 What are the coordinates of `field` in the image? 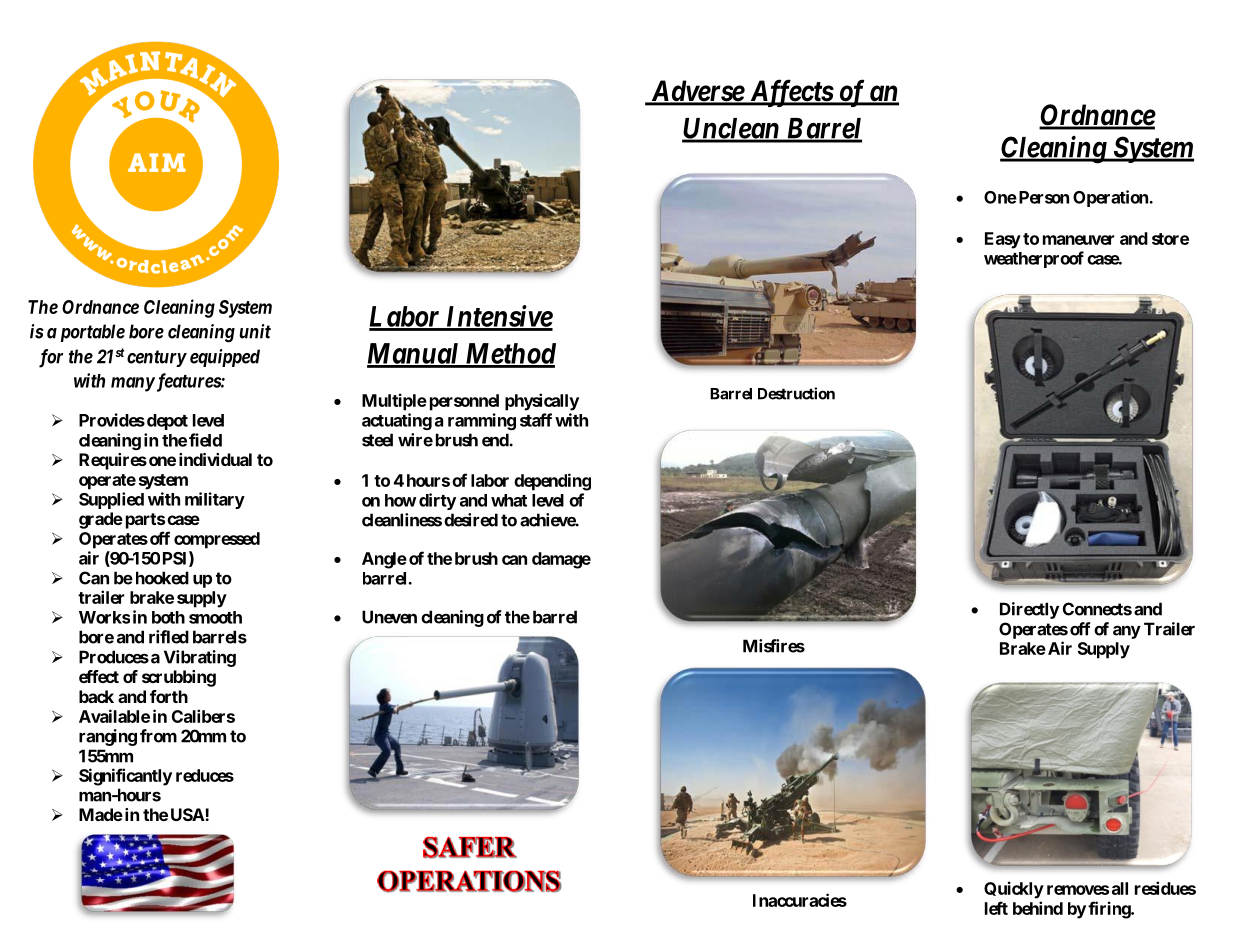 It's located at (205, 440).
